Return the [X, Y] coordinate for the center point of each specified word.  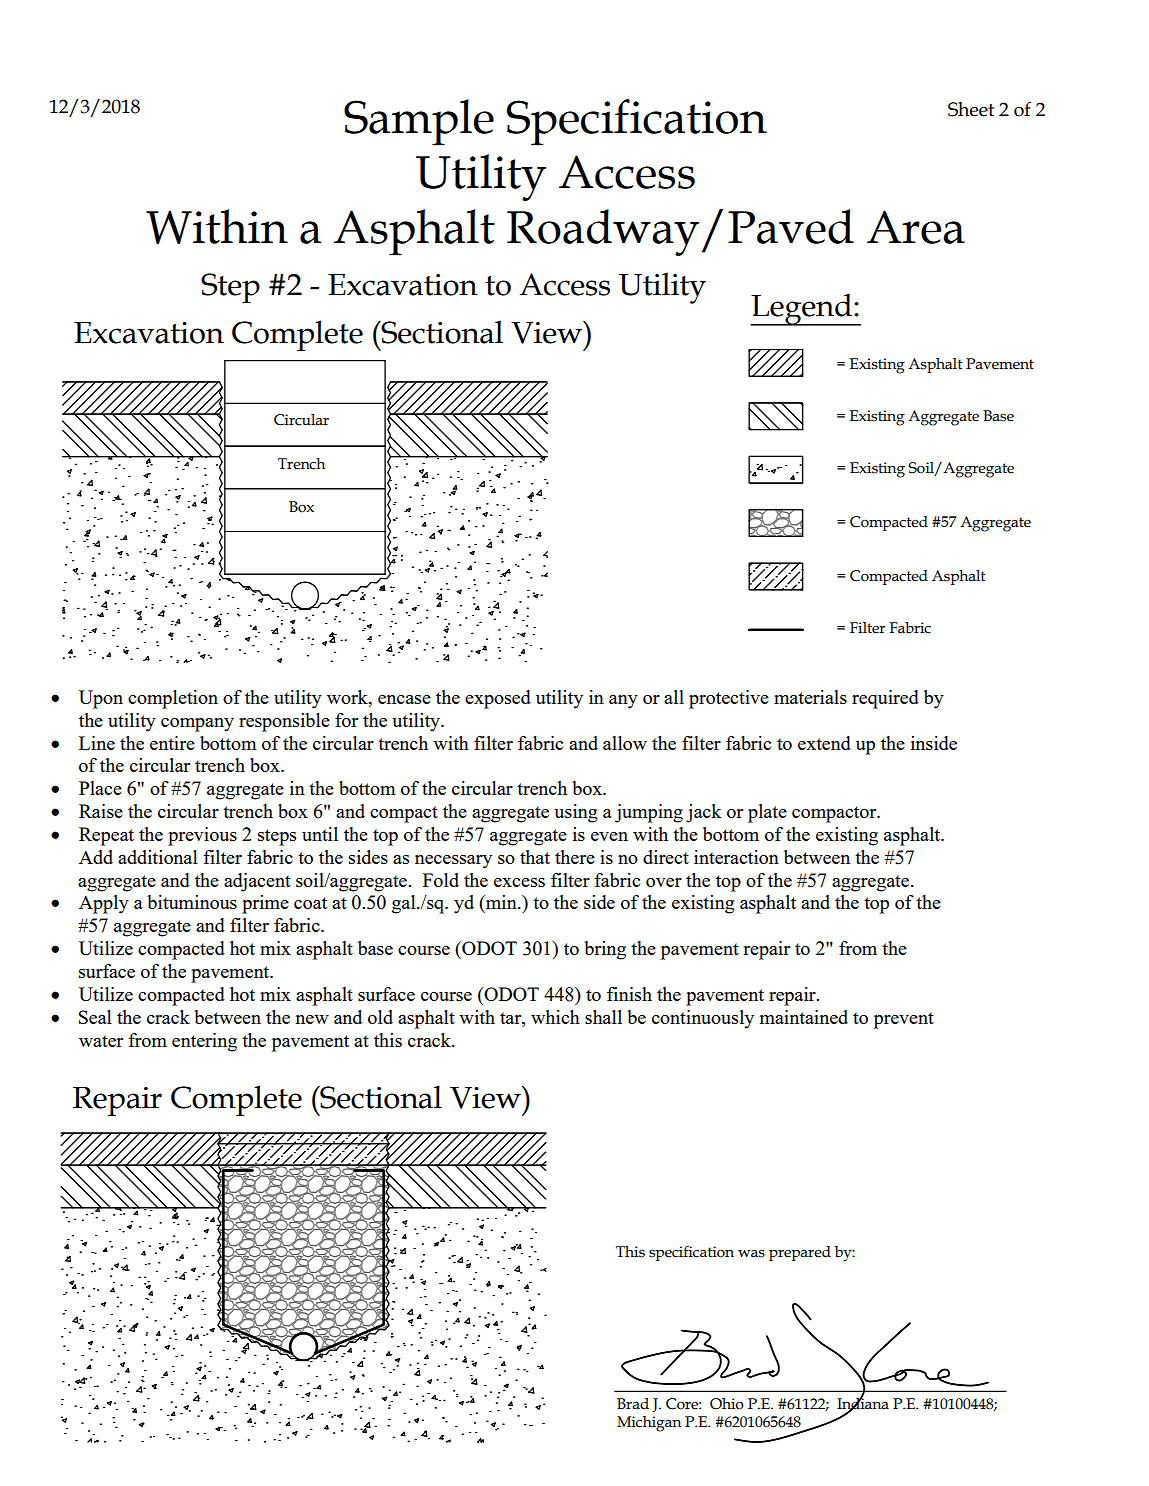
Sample [419, 122]
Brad [633, 1404]
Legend [802, 309]
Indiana [863, 1403]
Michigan [649, 1424]
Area [916, 227]
